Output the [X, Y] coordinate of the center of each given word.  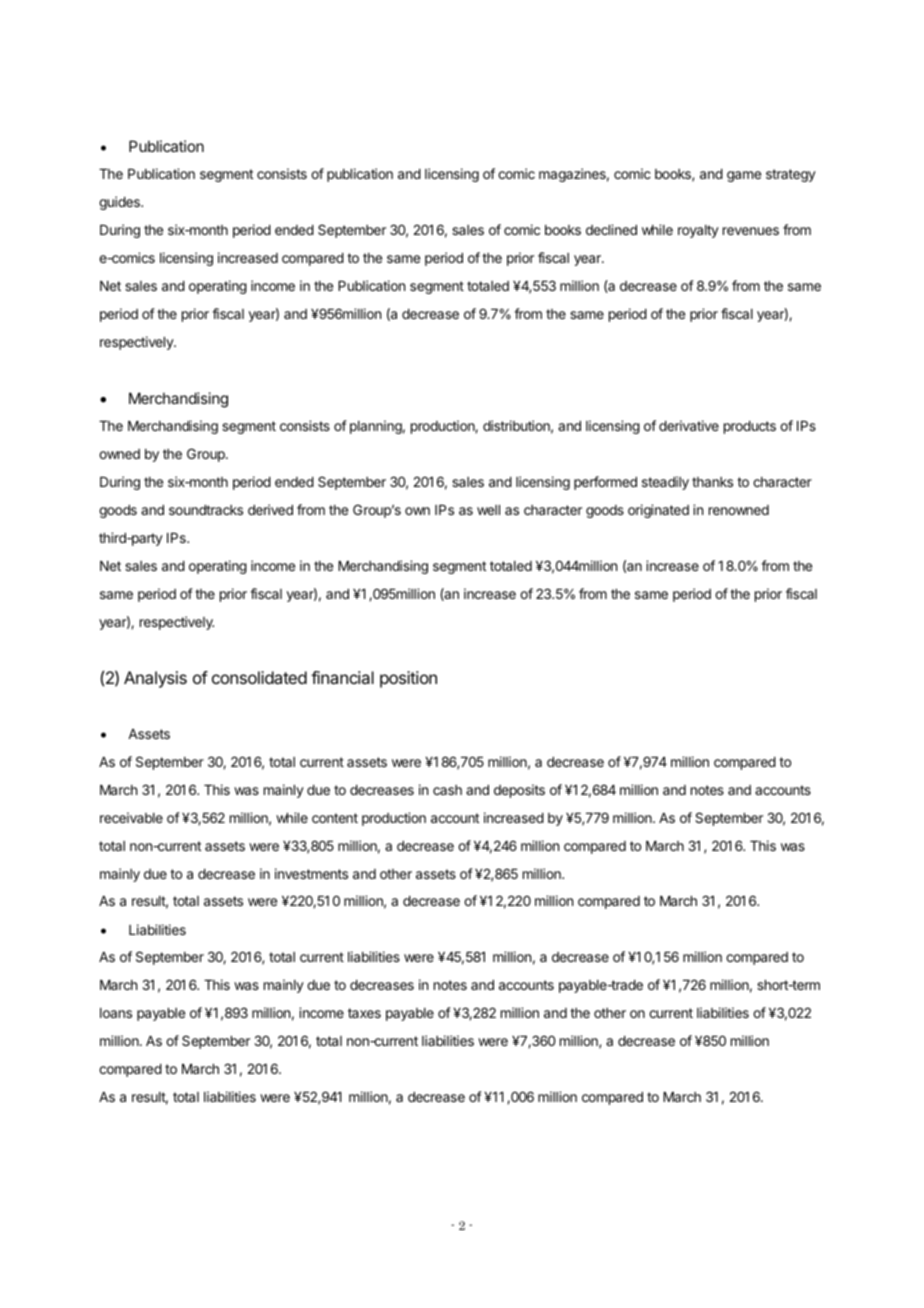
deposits [519, 791]
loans [116, 1013]
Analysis [155, 679]
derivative [689, 425]
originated [658, 511]
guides [120, 203]
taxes [364, 1013]
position [408, 679]
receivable [131, 817]
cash [447, 790]
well [488, 510]
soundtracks [206, 510]
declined [611, 229]
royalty [698, 231]
